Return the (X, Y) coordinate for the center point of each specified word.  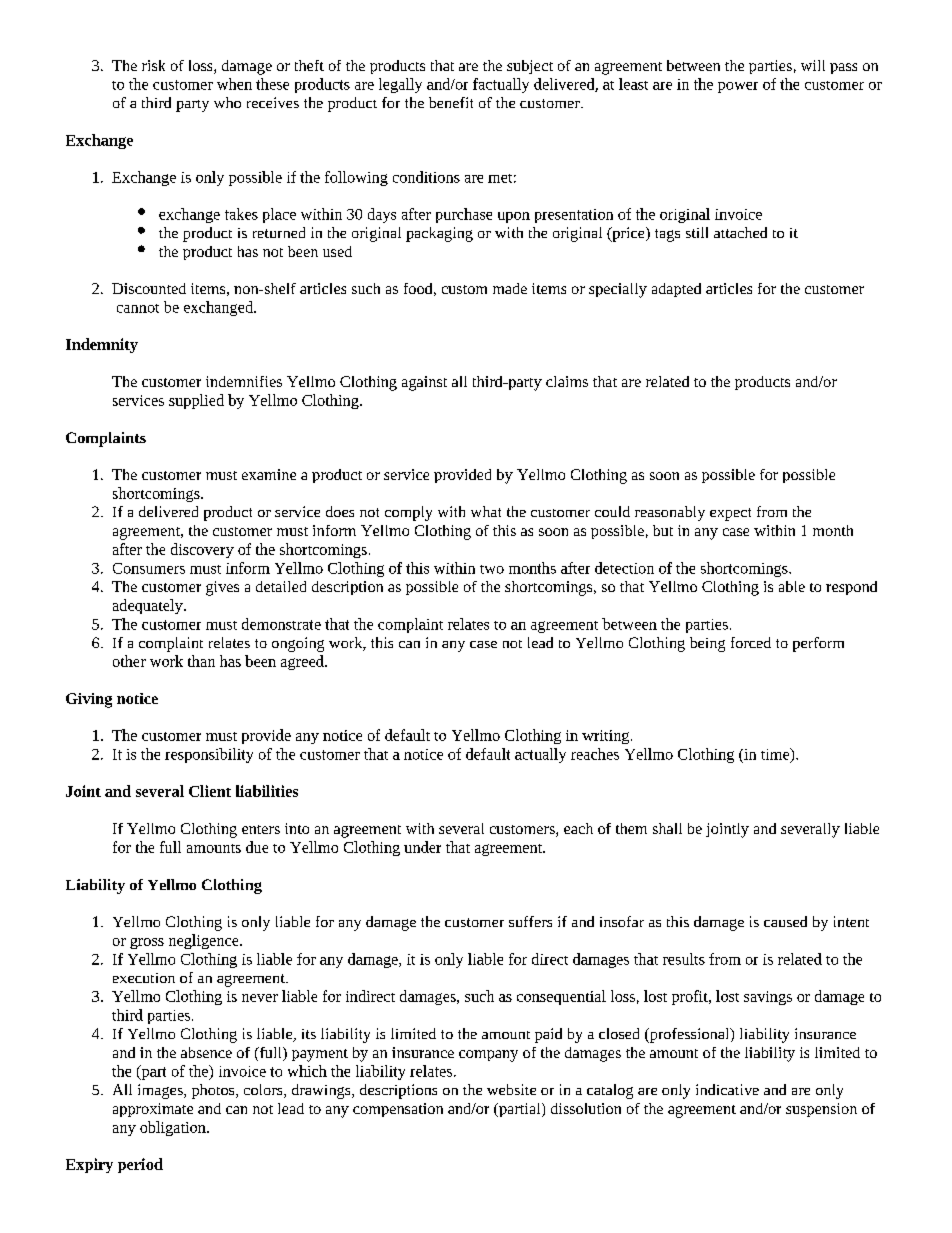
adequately (149, 606)
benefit (451, 102)
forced (751, 642)
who (227, 102)
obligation (174, 1128)
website (511, 1089)
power (738, 87)
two (492, 569)
